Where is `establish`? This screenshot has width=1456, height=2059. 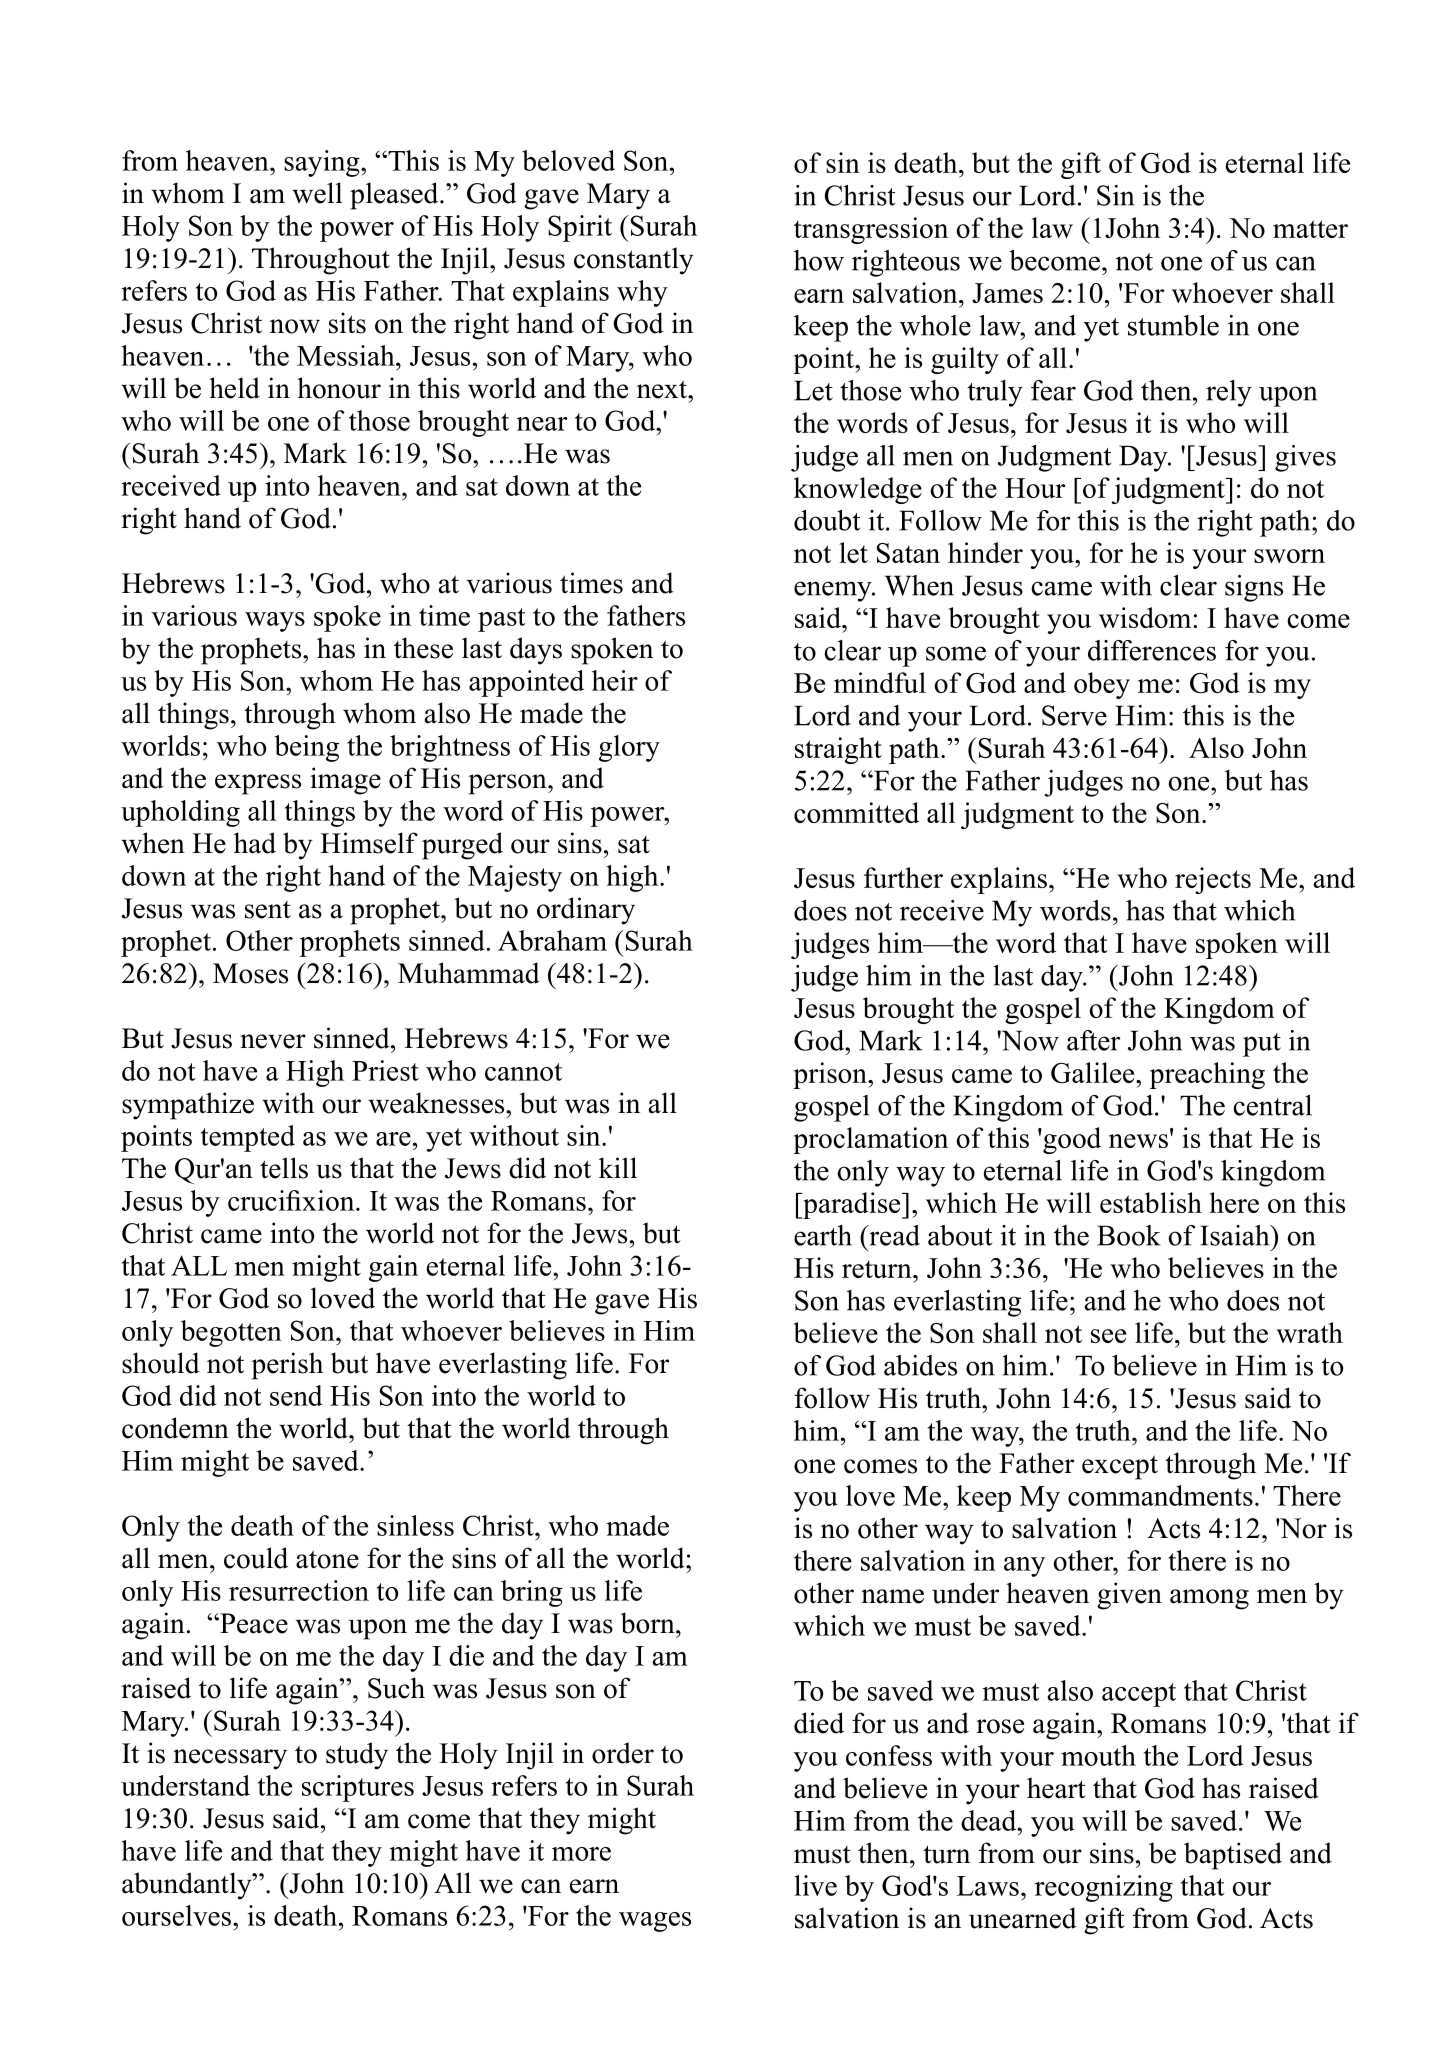
establish is located at coordinates (1151, 1202).
